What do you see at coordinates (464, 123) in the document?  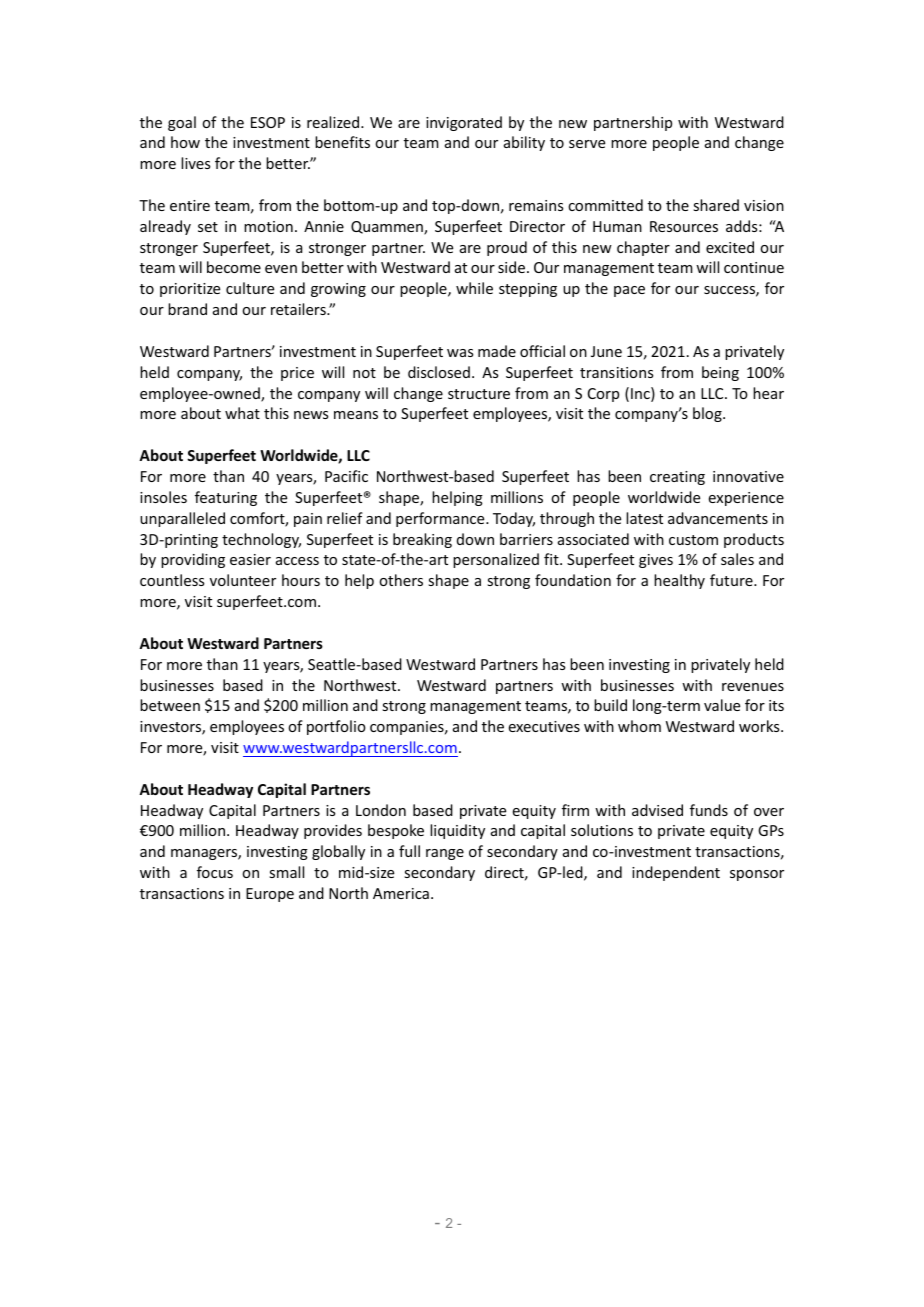 I see `invigorated` at bounding box center [464, 123].
